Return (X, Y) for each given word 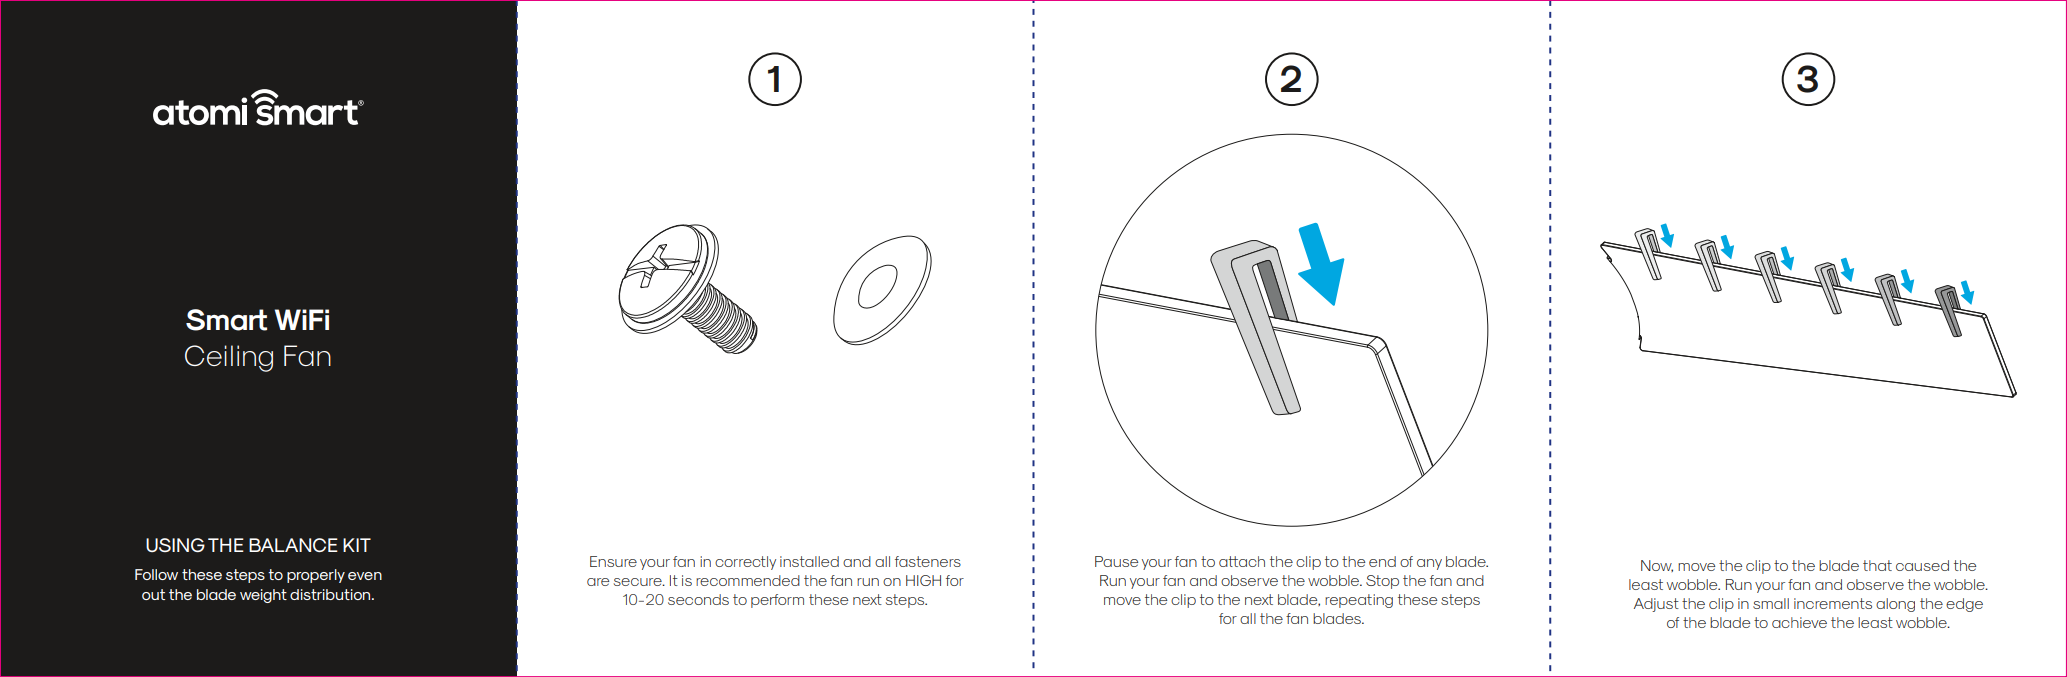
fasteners (928, 561)
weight (263, 596)
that (1877, 565)
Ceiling (229, 358)
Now (1657, 566)
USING (175, 545)
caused (1922, 565)
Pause (1116, 561)
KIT (357, 545)
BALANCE (293, 545)
